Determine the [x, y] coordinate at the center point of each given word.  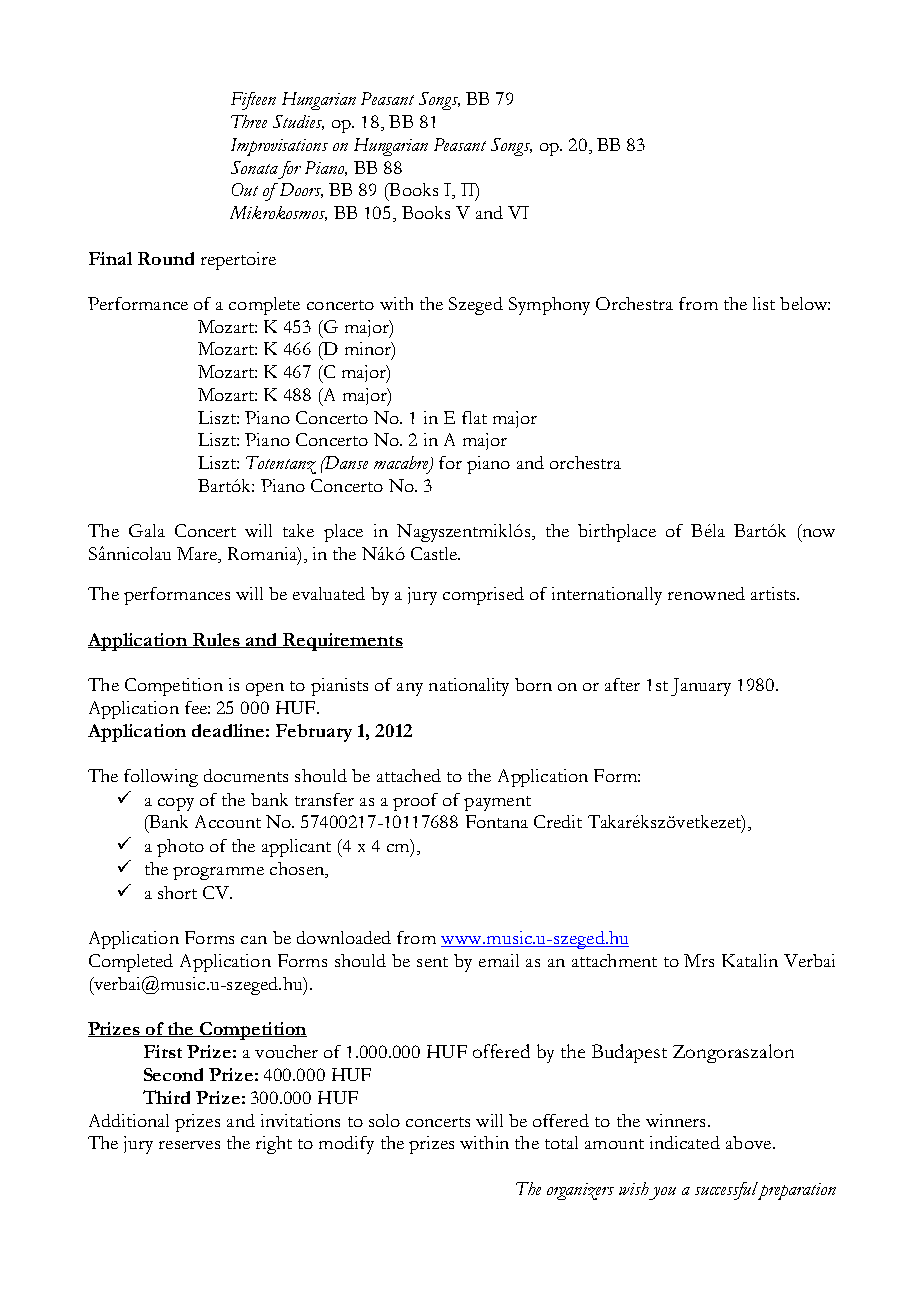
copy [176, 804]
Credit [558, 821]
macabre [402, 464]
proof [415, 802]
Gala [147, 530]
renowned [706, 593]
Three [249, 121]
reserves [189, 1145]
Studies [298, 122]
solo [384, 1120]
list [764, 303]
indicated [685, 1142]
